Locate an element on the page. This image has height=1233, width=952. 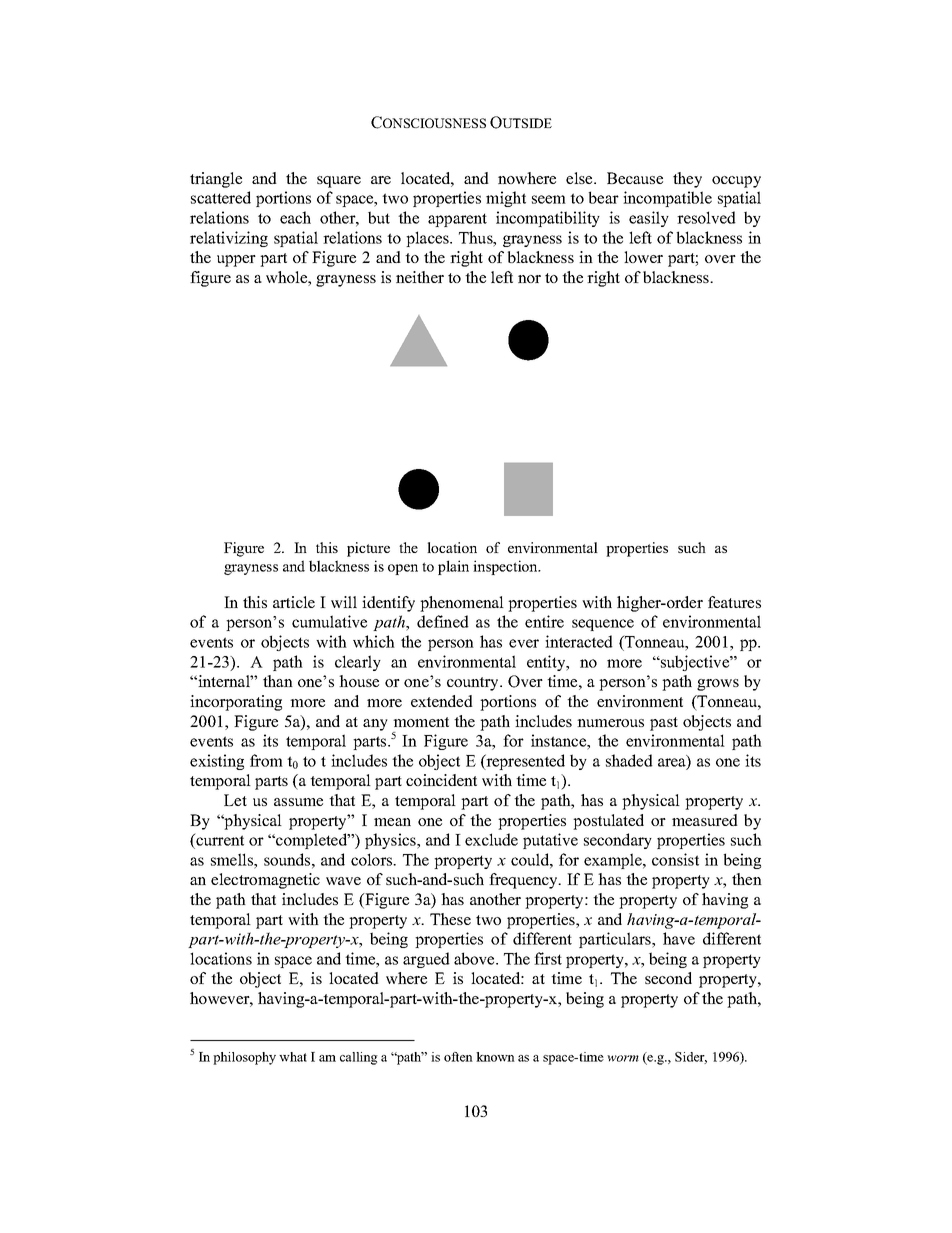
nor is located at coordinates (529, 279).
